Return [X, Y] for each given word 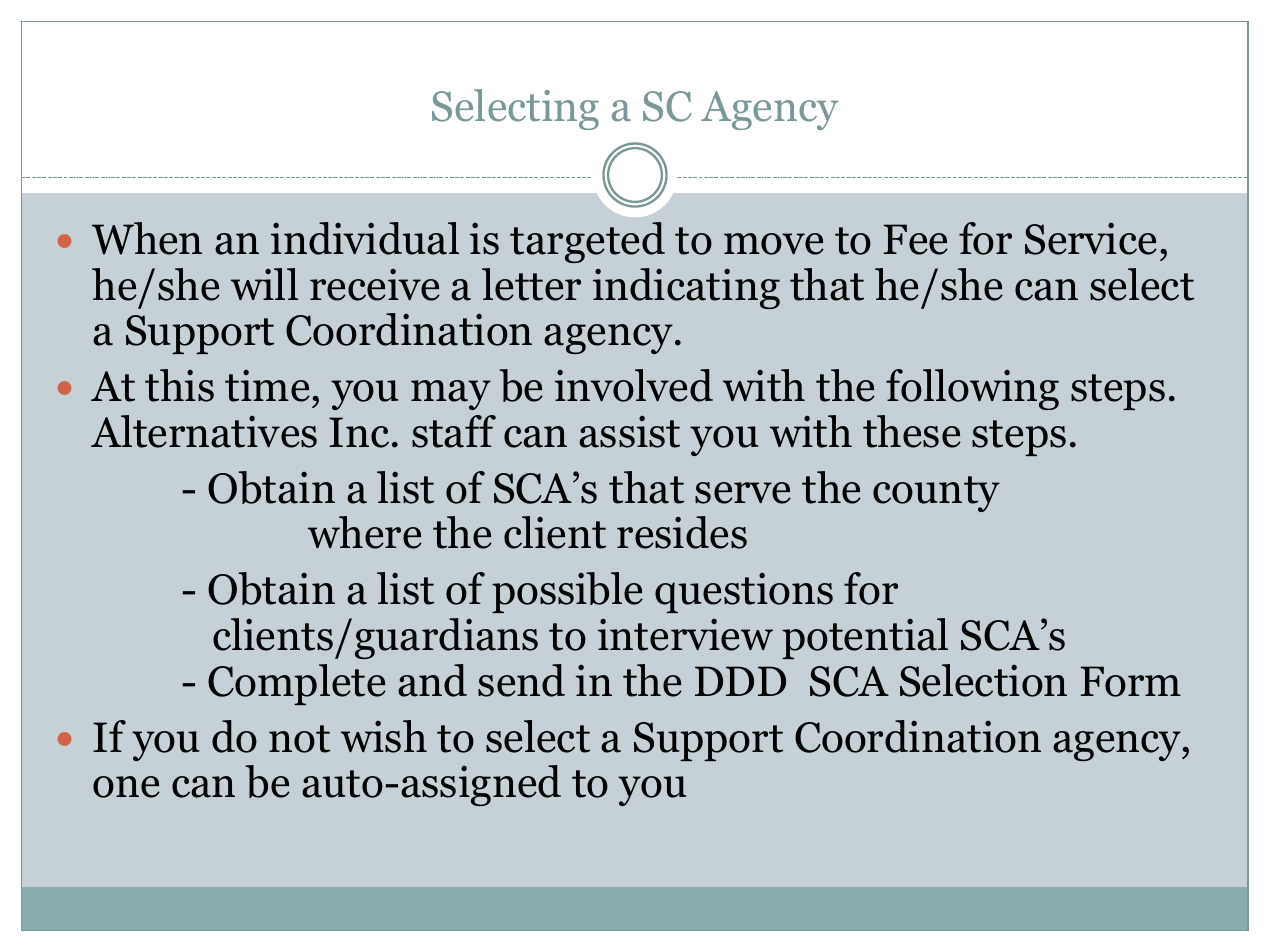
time [267, 386]
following [972, 389]
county [936, 494]
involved [634, 385]
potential [865, 638]
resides [682, 532]
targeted [587, 242]
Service [1091, 239]
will [264, 284]
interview [685, 635]
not [299, 739]
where [365, 532]
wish [384, 736]
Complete [297, 684]
